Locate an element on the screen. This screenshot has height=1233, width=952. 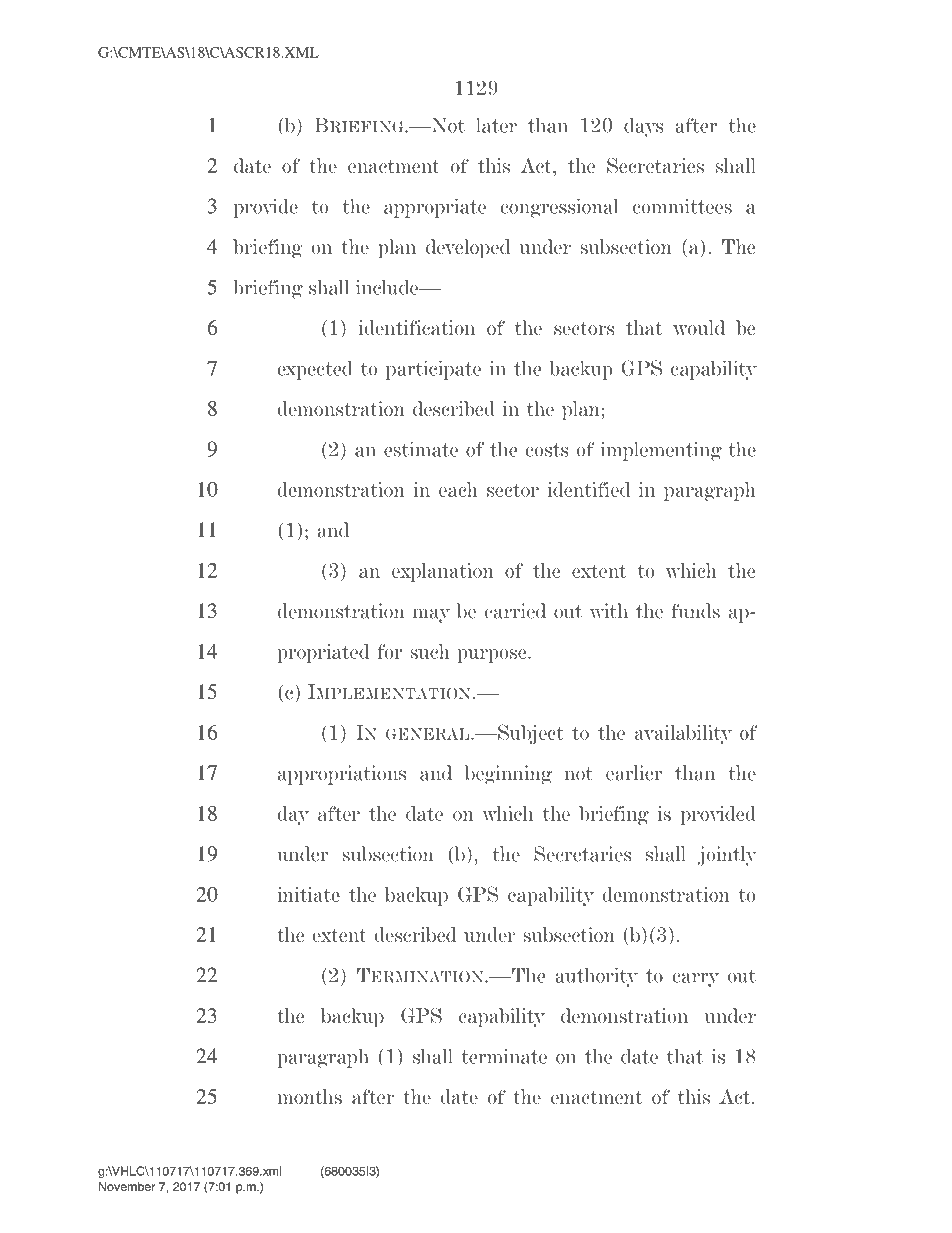
include is located at coordinates (388, 287).
